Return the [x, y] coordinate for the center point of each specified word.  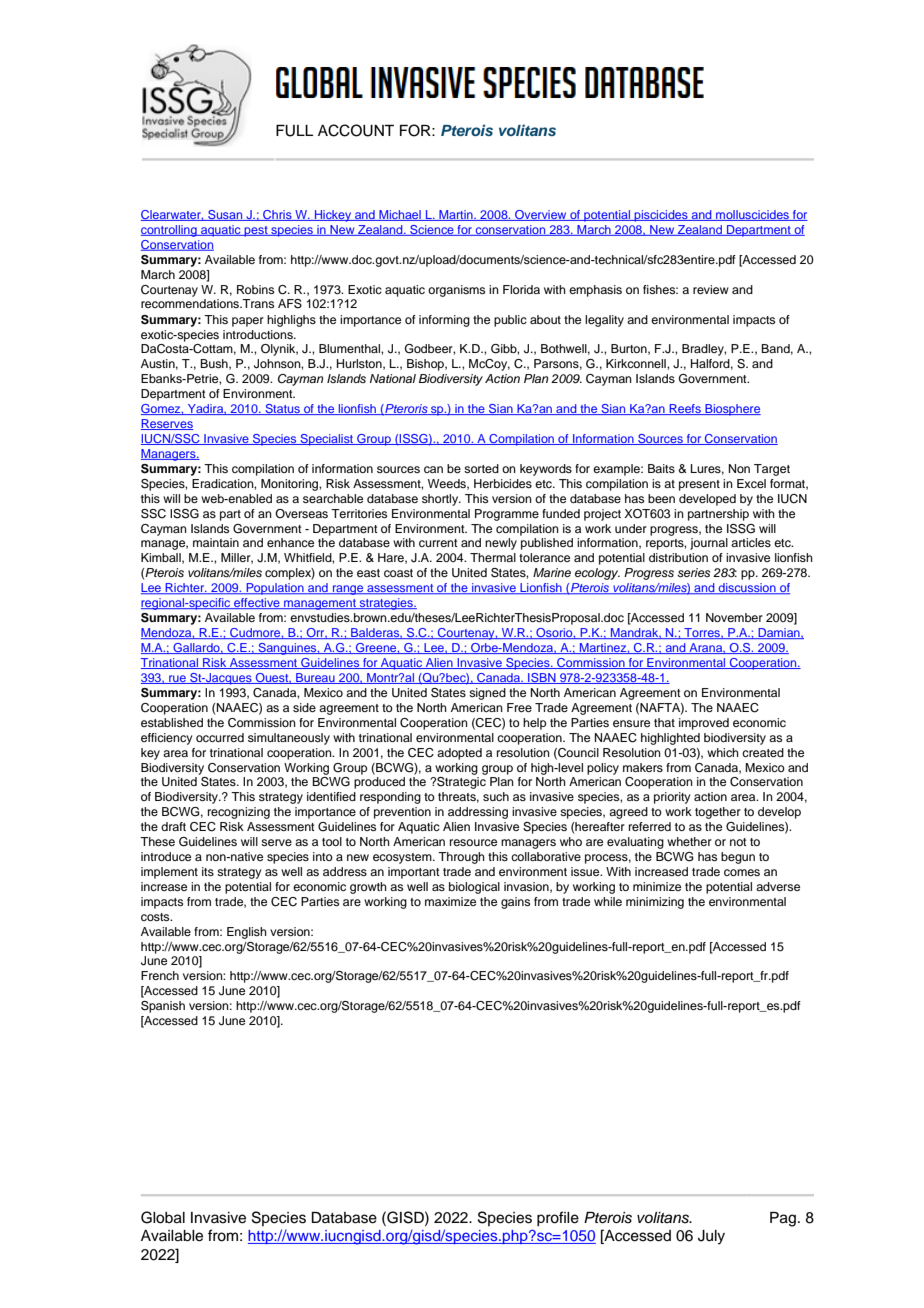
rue [177, 679]
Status [282, 409]
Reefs [685, 409]
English [247, 933]
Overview [541, 215]
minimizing [655, 903]
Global [163, 1217]
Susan [225, 215]
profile [558, 1219]
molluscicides [753, 215]
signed [487, 694]
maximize [450, 901]
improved [704, 724]
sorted [481, 468]
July [711, 1237]
